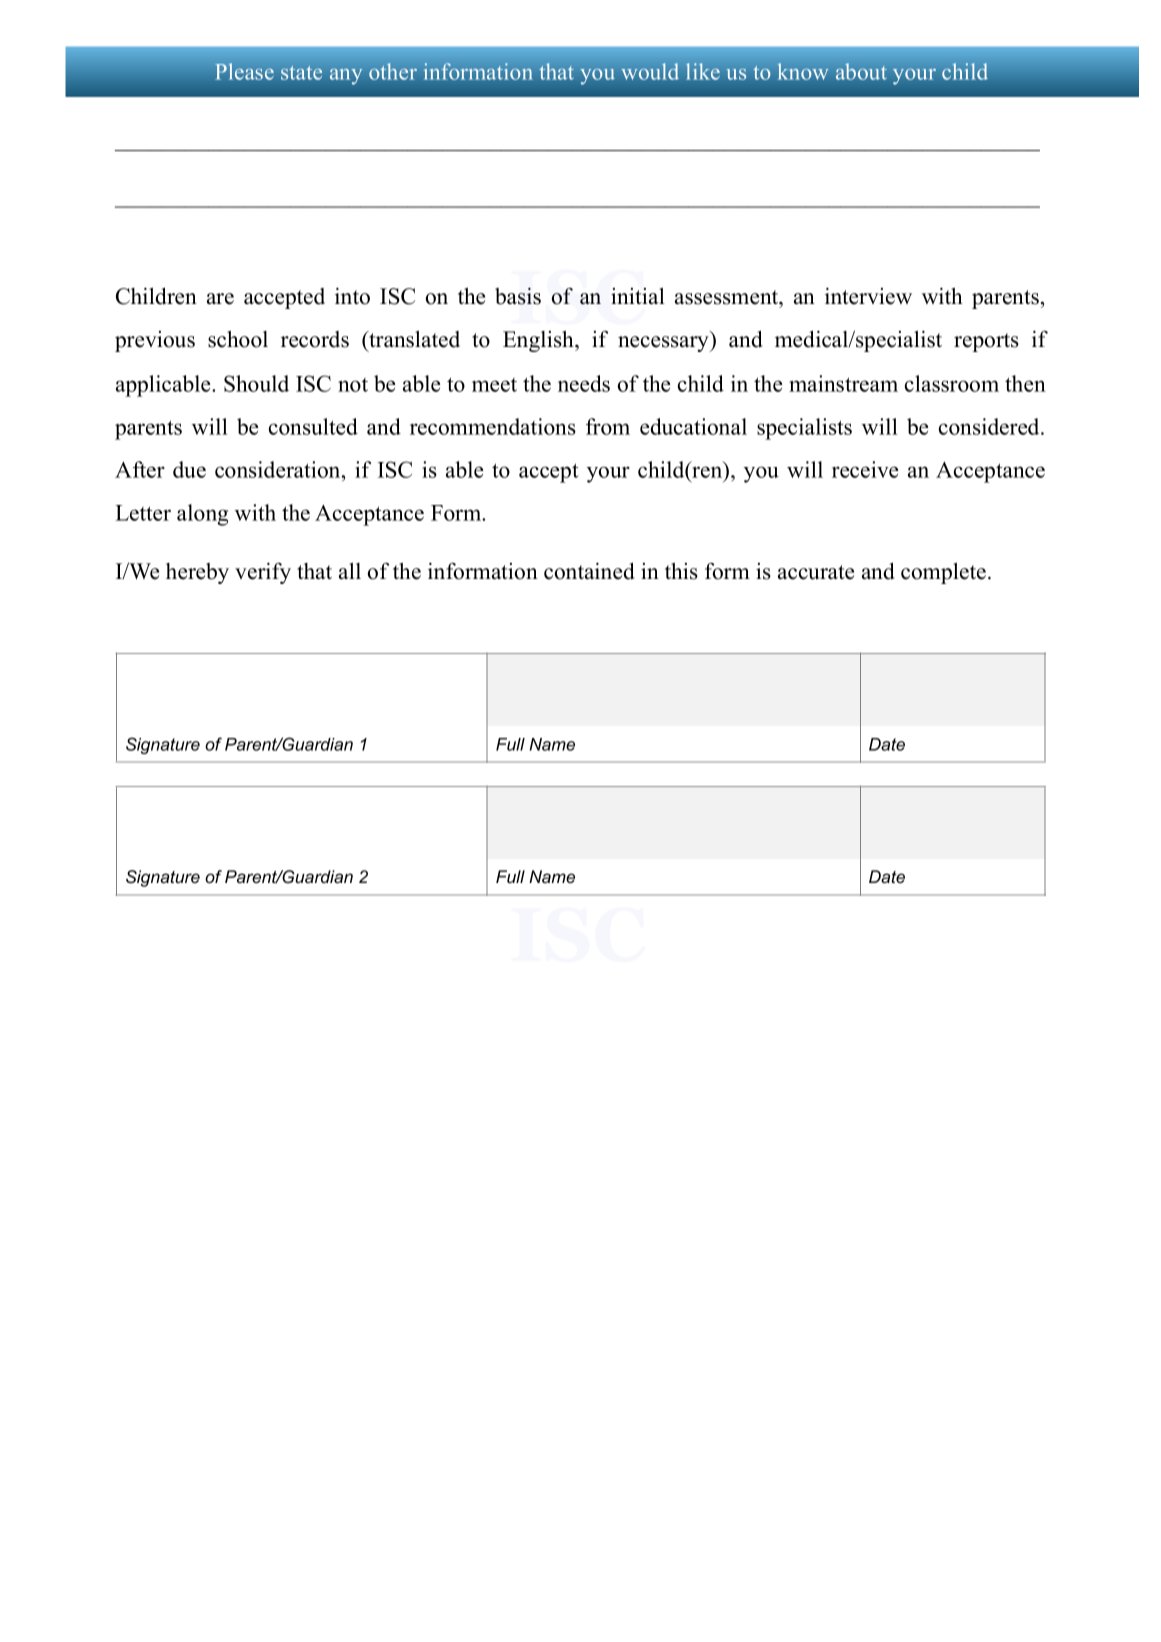 This page has height=1642, width=1161. Describe the element at coordinates (861, 71) in the page. I see `about` at that location.
